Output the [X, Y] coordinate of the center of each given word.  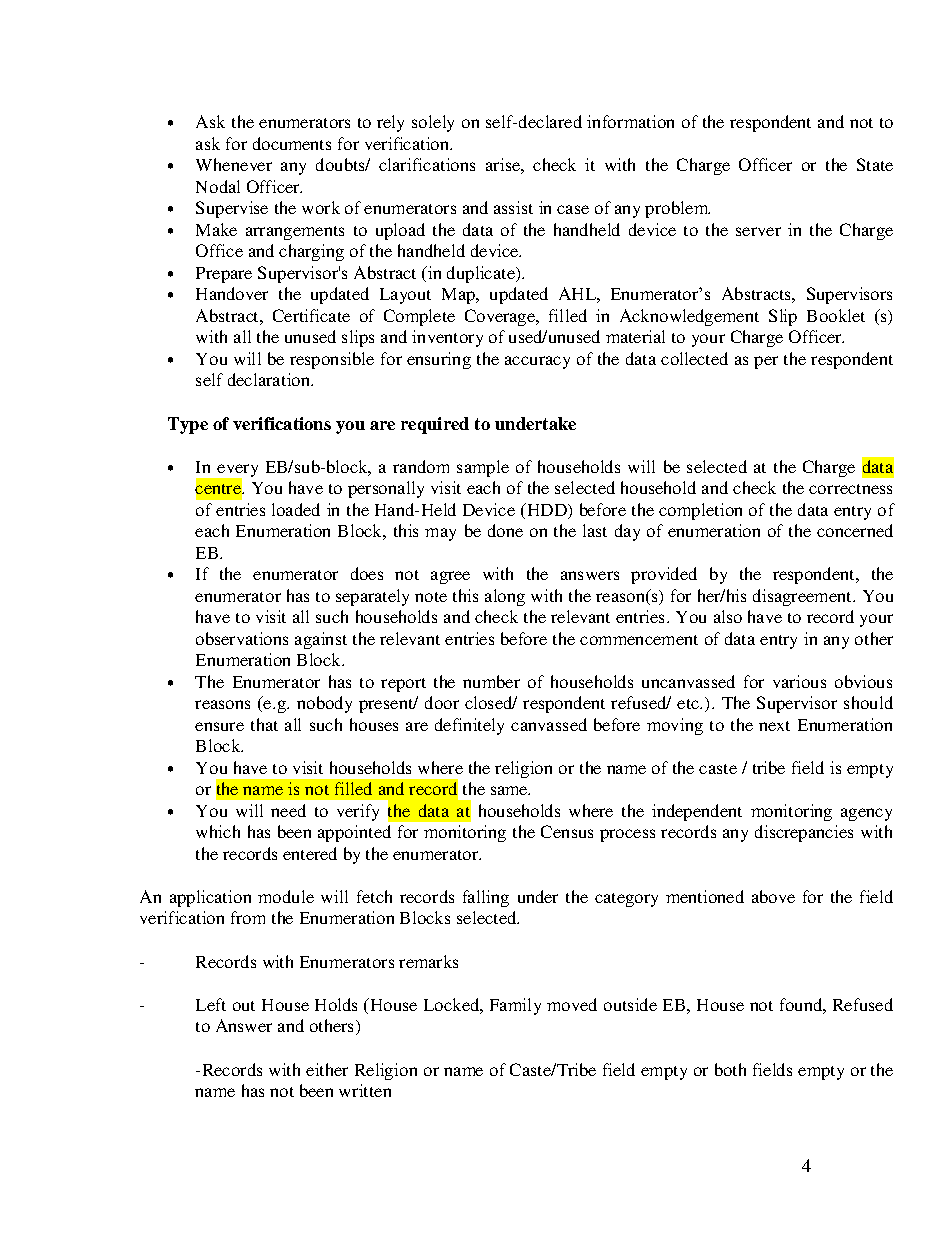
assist [513, 207]
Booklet [836, 315]
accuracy [537, 362]
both [730, 1069]
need [288, 810]
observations [242, 638]
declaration [270, 379]
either [327, 1069]
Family [515, 1006]
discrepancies [804, 833]
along [505, 597]
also [728, 616]
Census [567, 831]
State [875, 164]
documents [292, 143]
